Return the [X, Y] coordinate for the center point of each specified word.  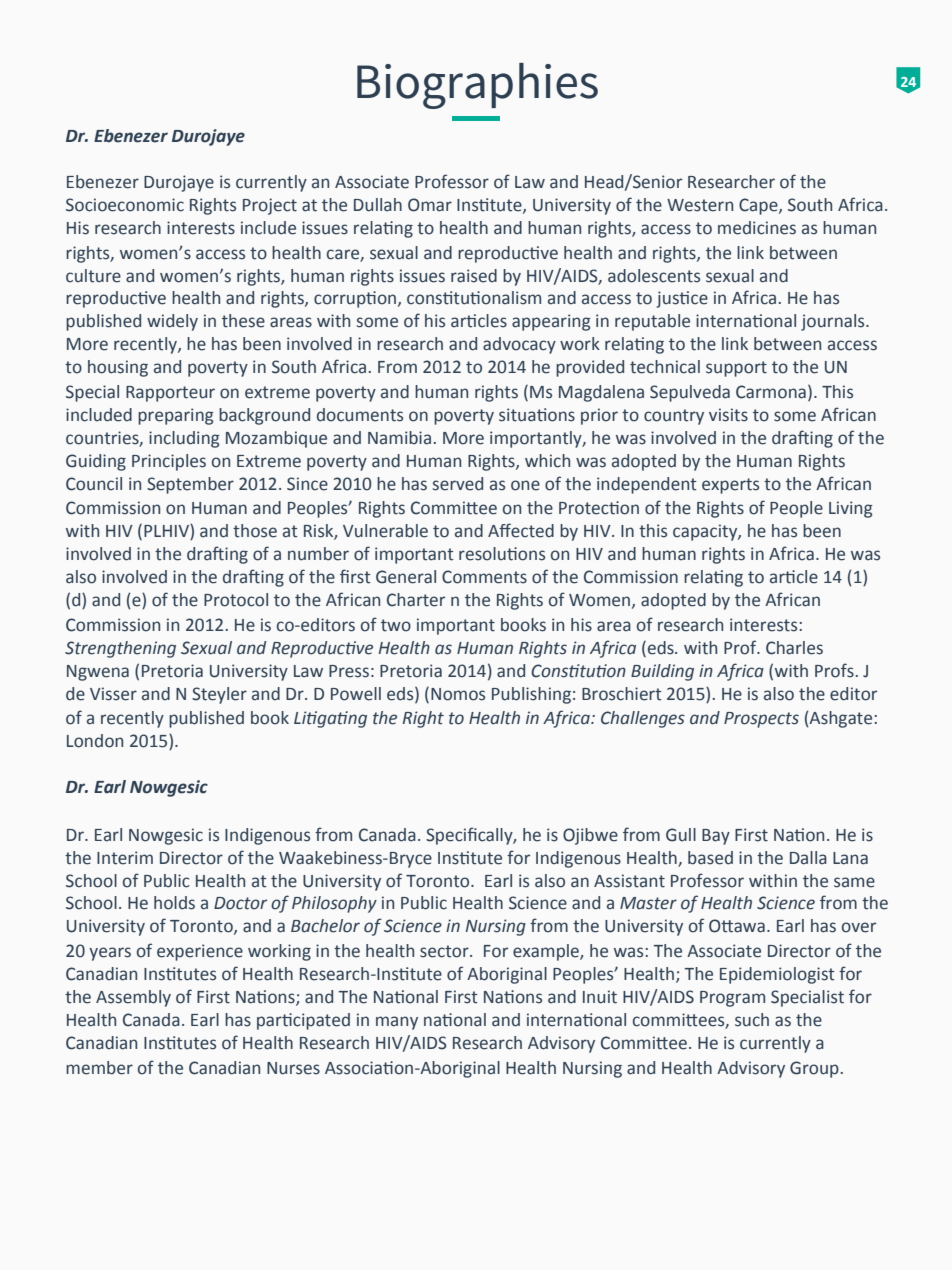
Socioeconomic [125, 205]
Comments [484, 577]
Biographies [477, 86]
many [397, 1023]
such [752, 1020]
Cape [759, 206]
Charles [794, 648]
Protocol [236, 600]
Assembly [133, 998]
